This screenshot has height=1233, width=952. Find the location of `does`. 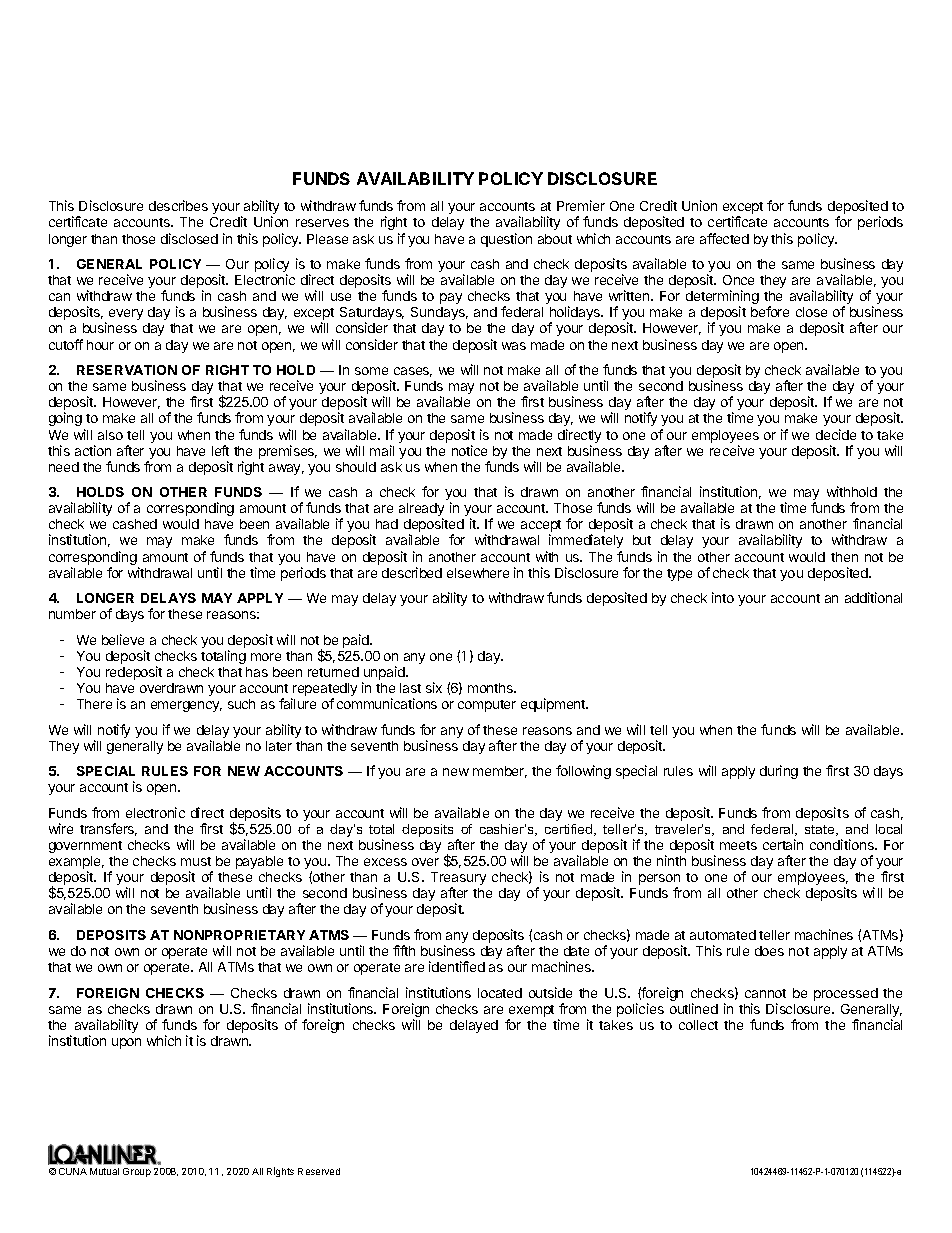

does is located at coordinates (769, 951).
